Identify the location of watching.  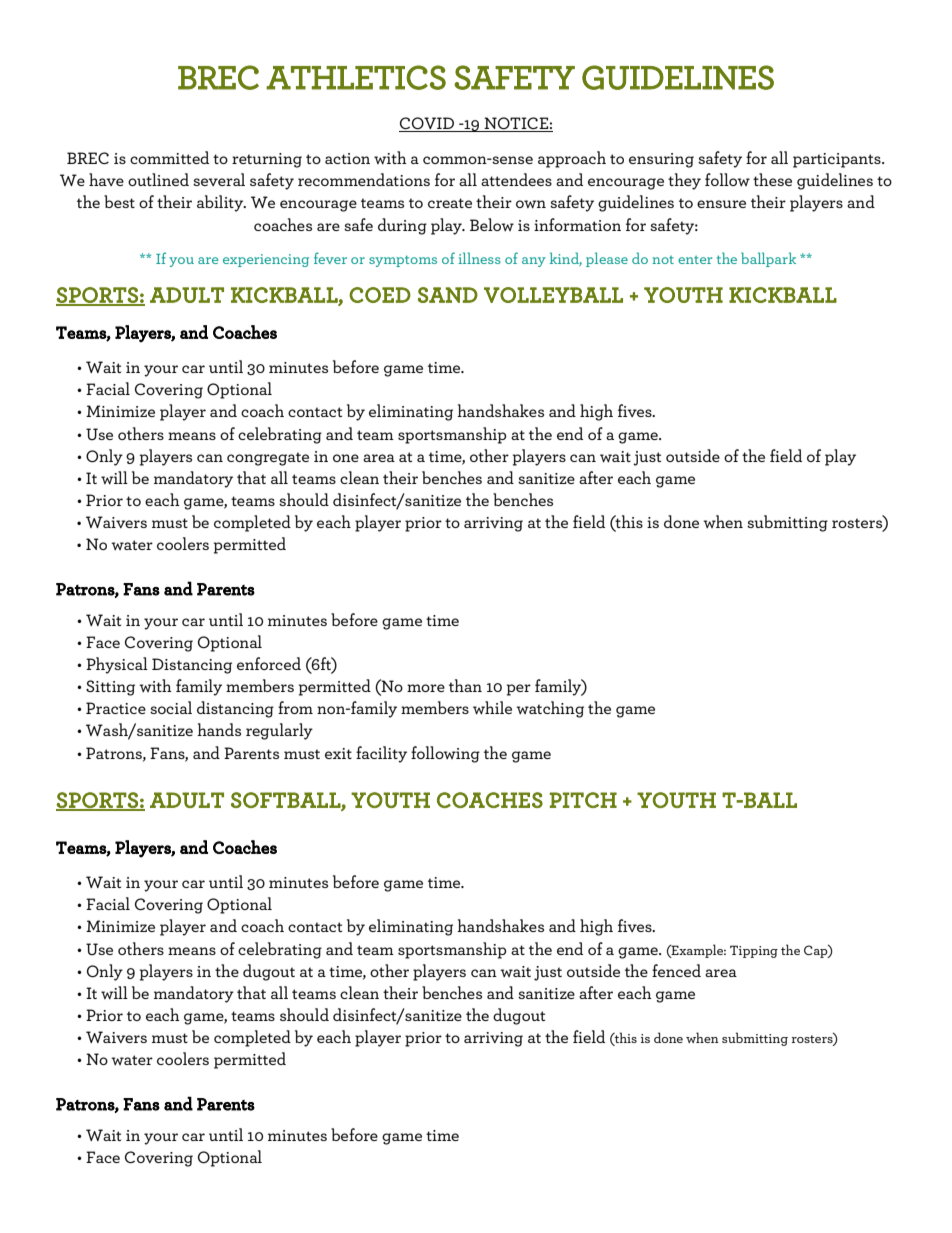
(550, 709).
